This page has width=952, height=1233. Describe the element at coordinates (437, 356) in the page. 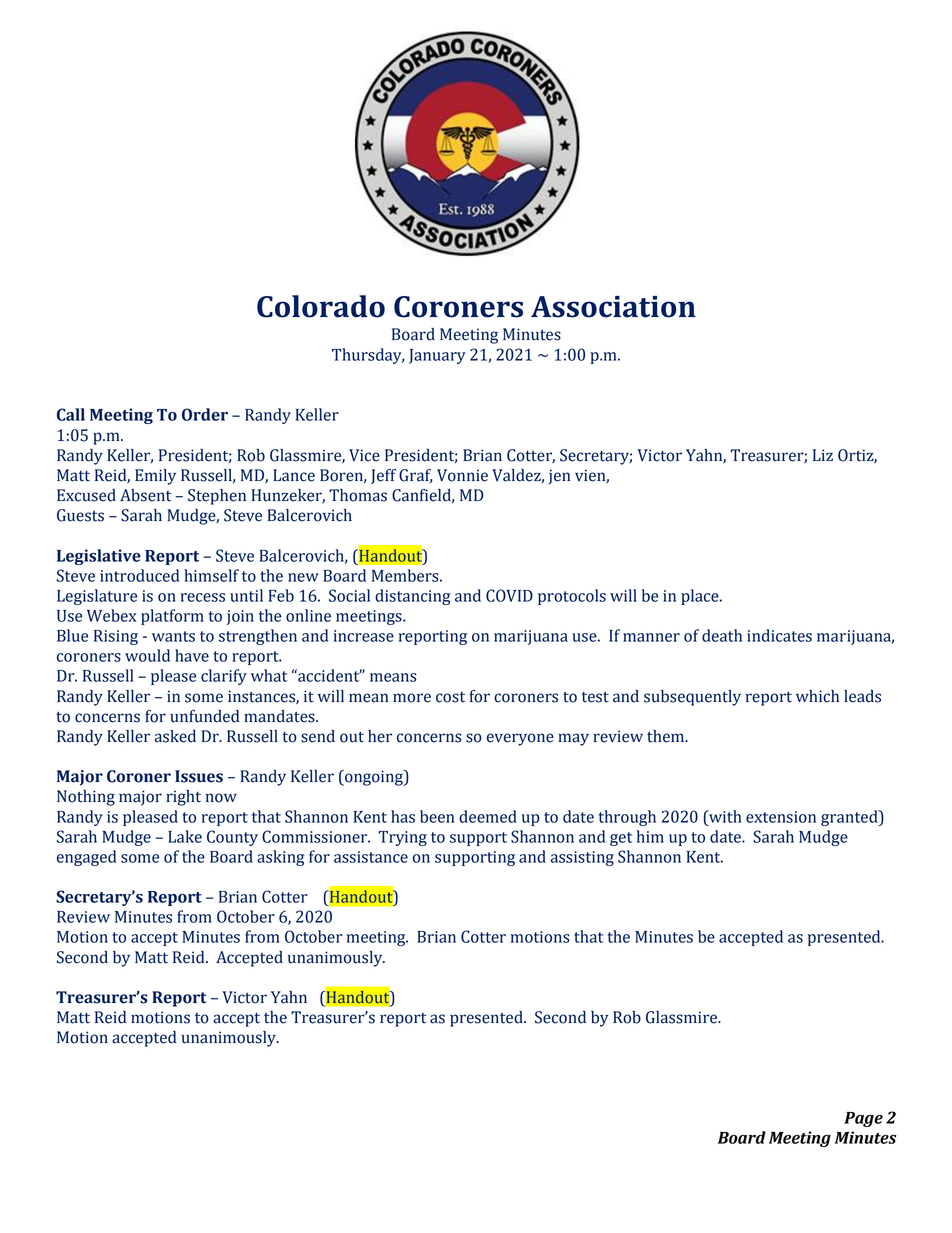

I see `January` at that location.
